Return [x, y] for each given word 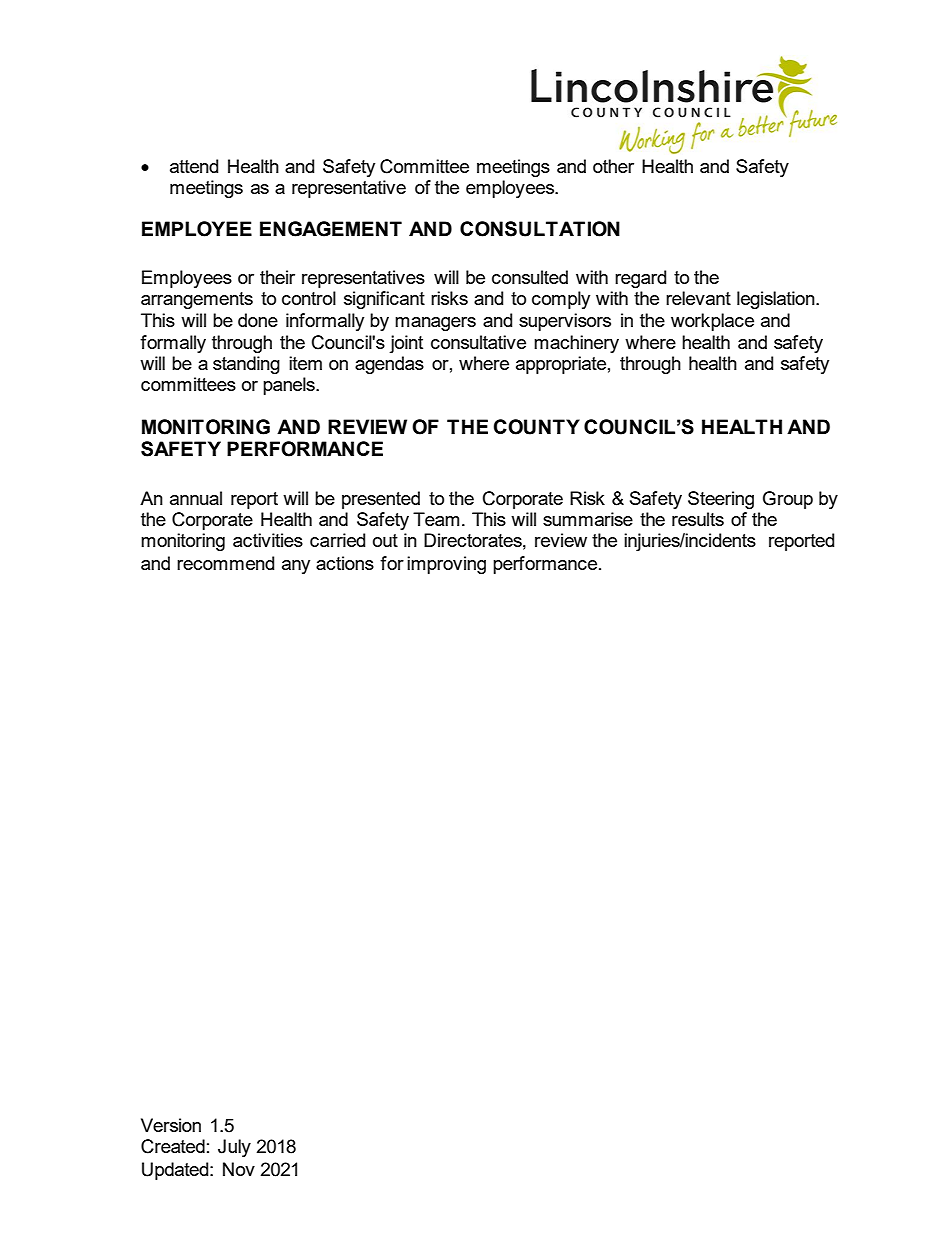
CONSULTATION [540, 229]
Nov [239, 1169]
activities [268, 540]
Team [436, 519]
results [698, 519]
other [613, 166]
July [234, 1148]
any [296, 567]
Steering [721, 500]
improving [446, 565]
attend [194, 166]
